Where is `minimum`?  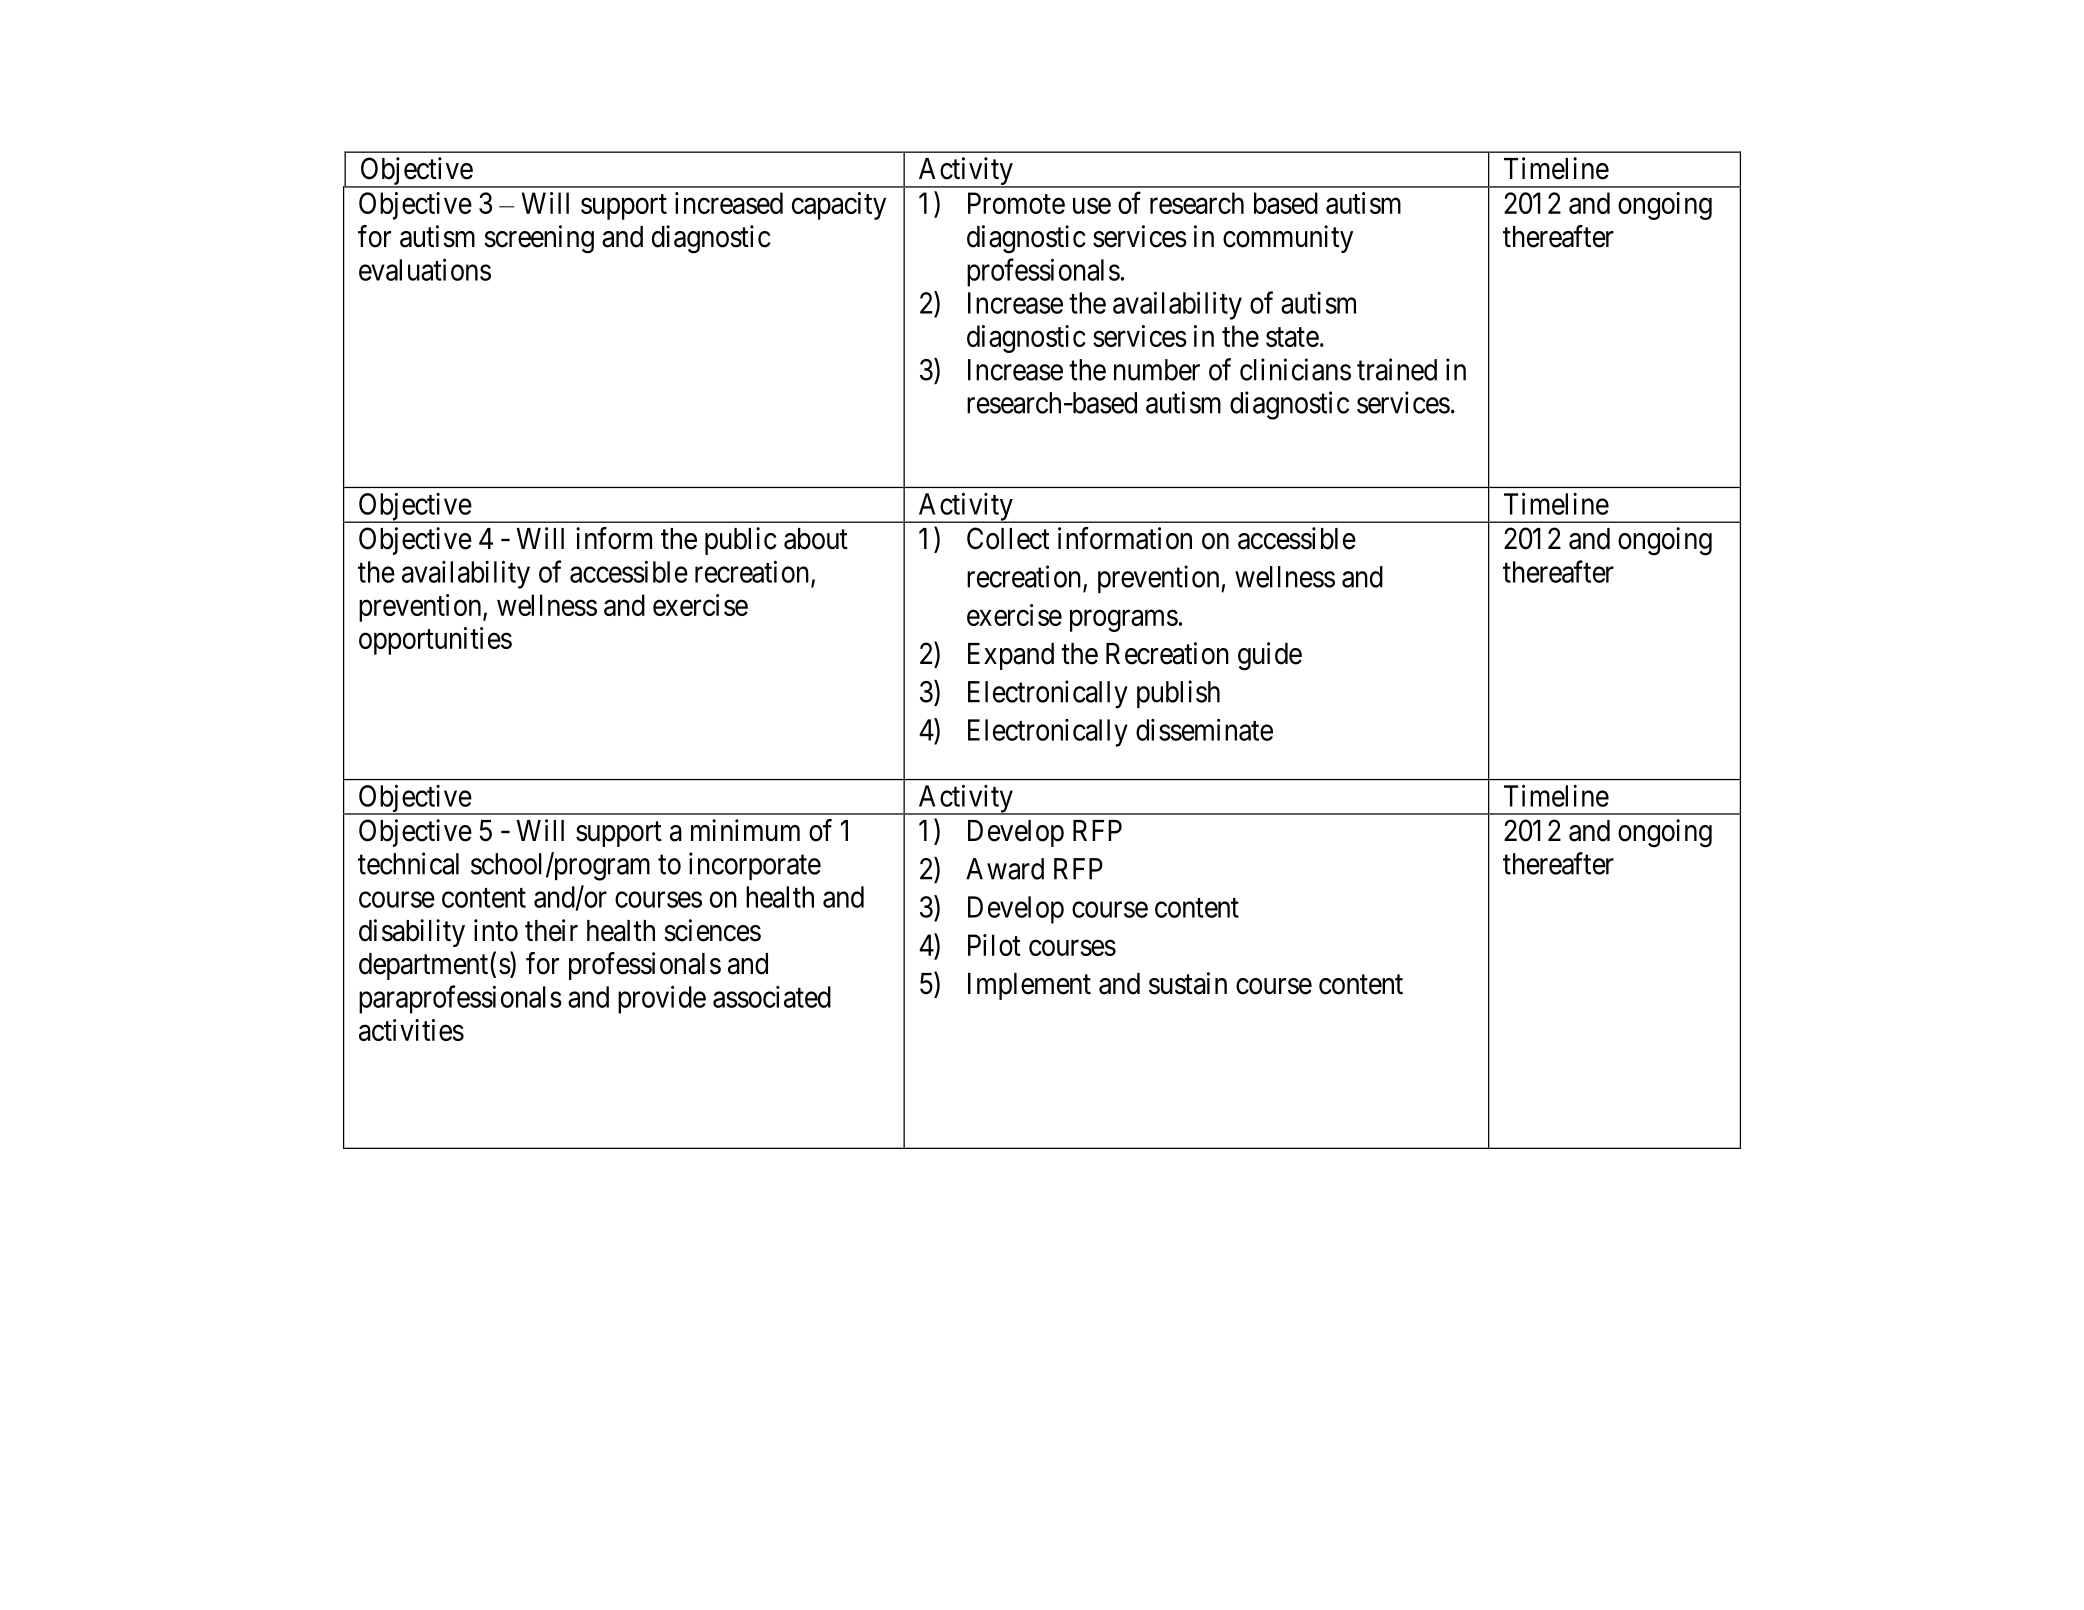 minimum is located at coordinates (745, 830).
